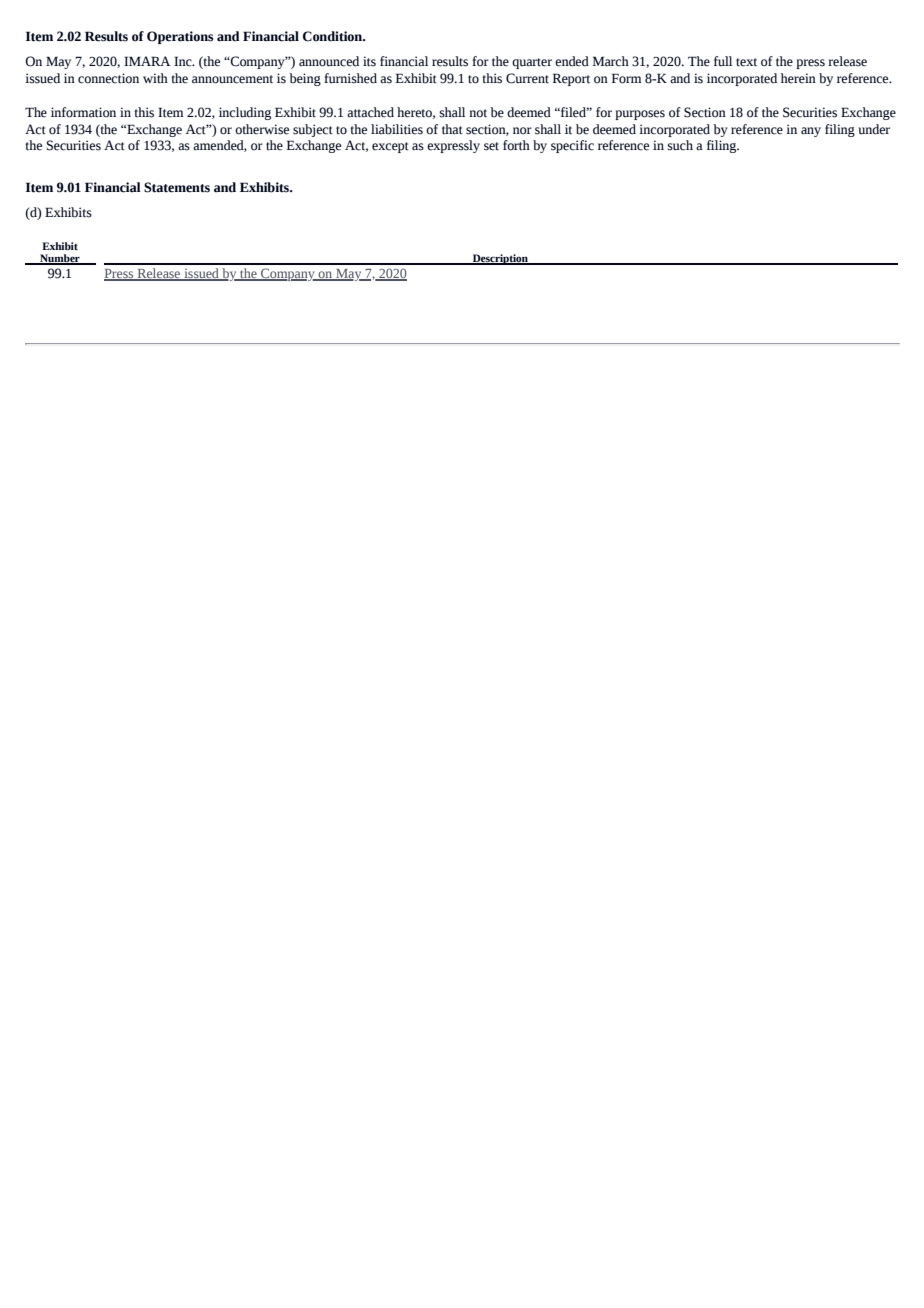 This document has width=924, height=1308. What do you see at coordinates (746, 62) in the document?
I see `text` at bounding box center [746, 62].
